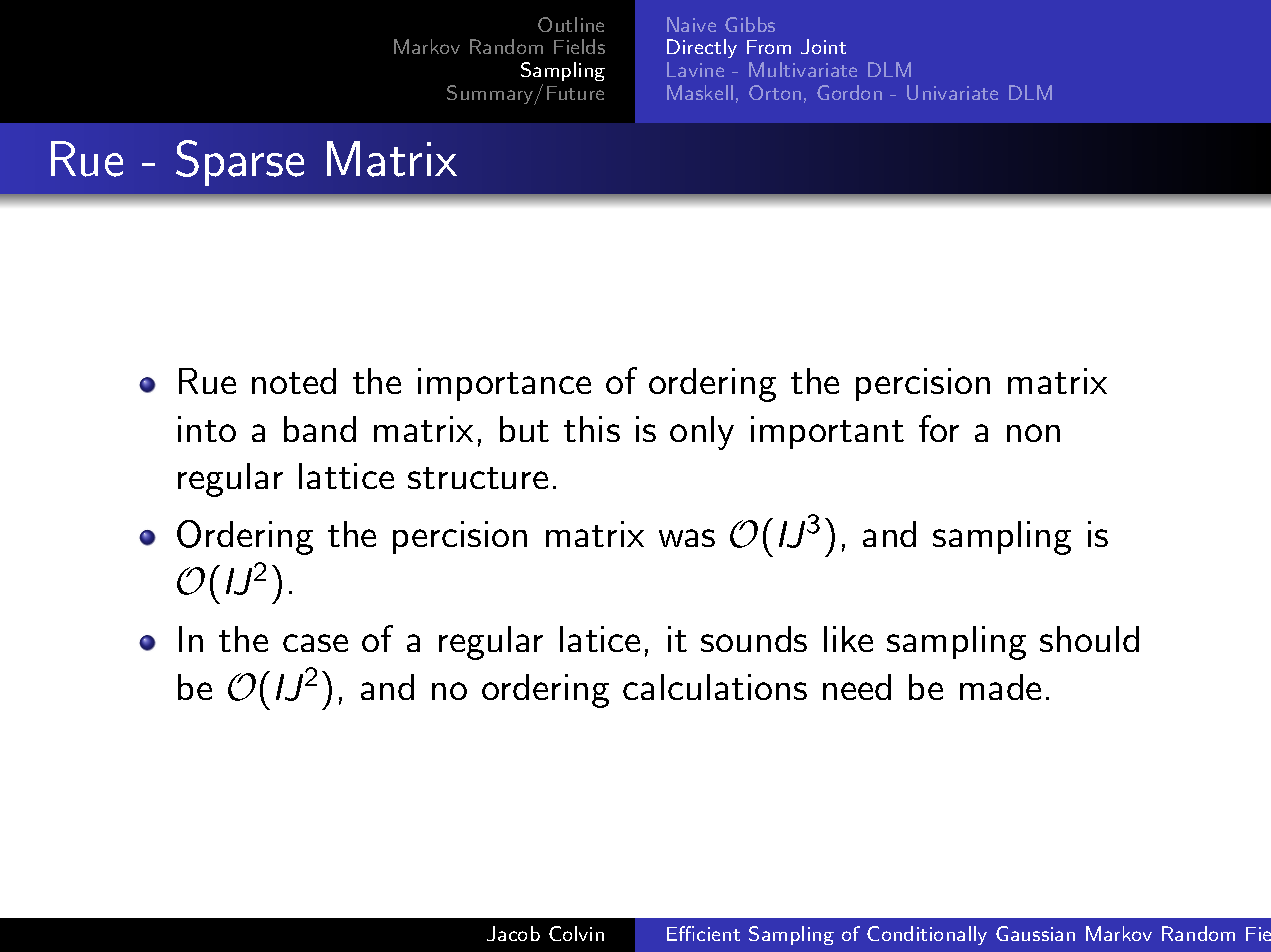 Image resolution: width=1271 pixels, height=952 pixels. I want to click on Univariate, so click(952, 92).
